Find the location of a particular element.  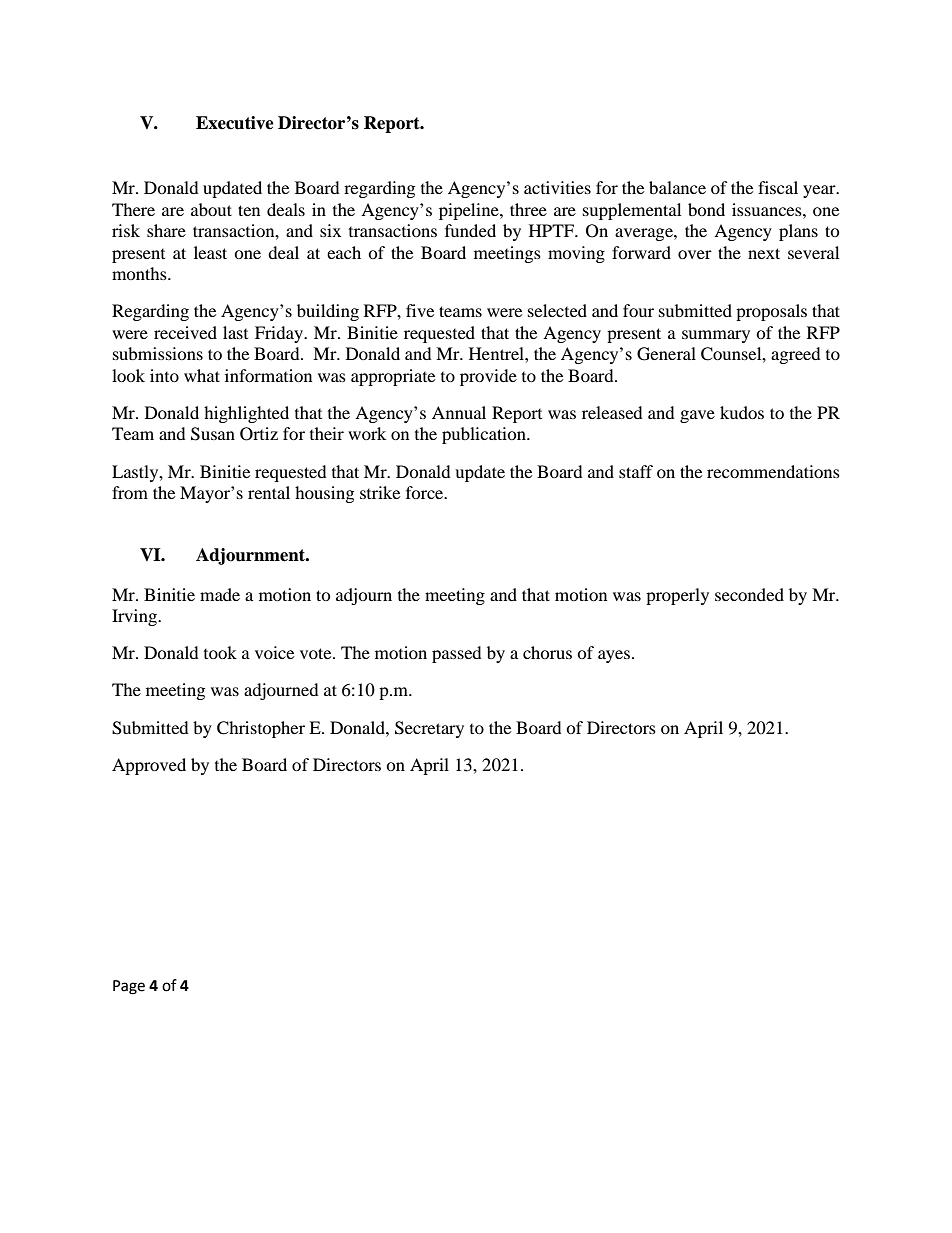

passed is located at coordinates (457, 654).
